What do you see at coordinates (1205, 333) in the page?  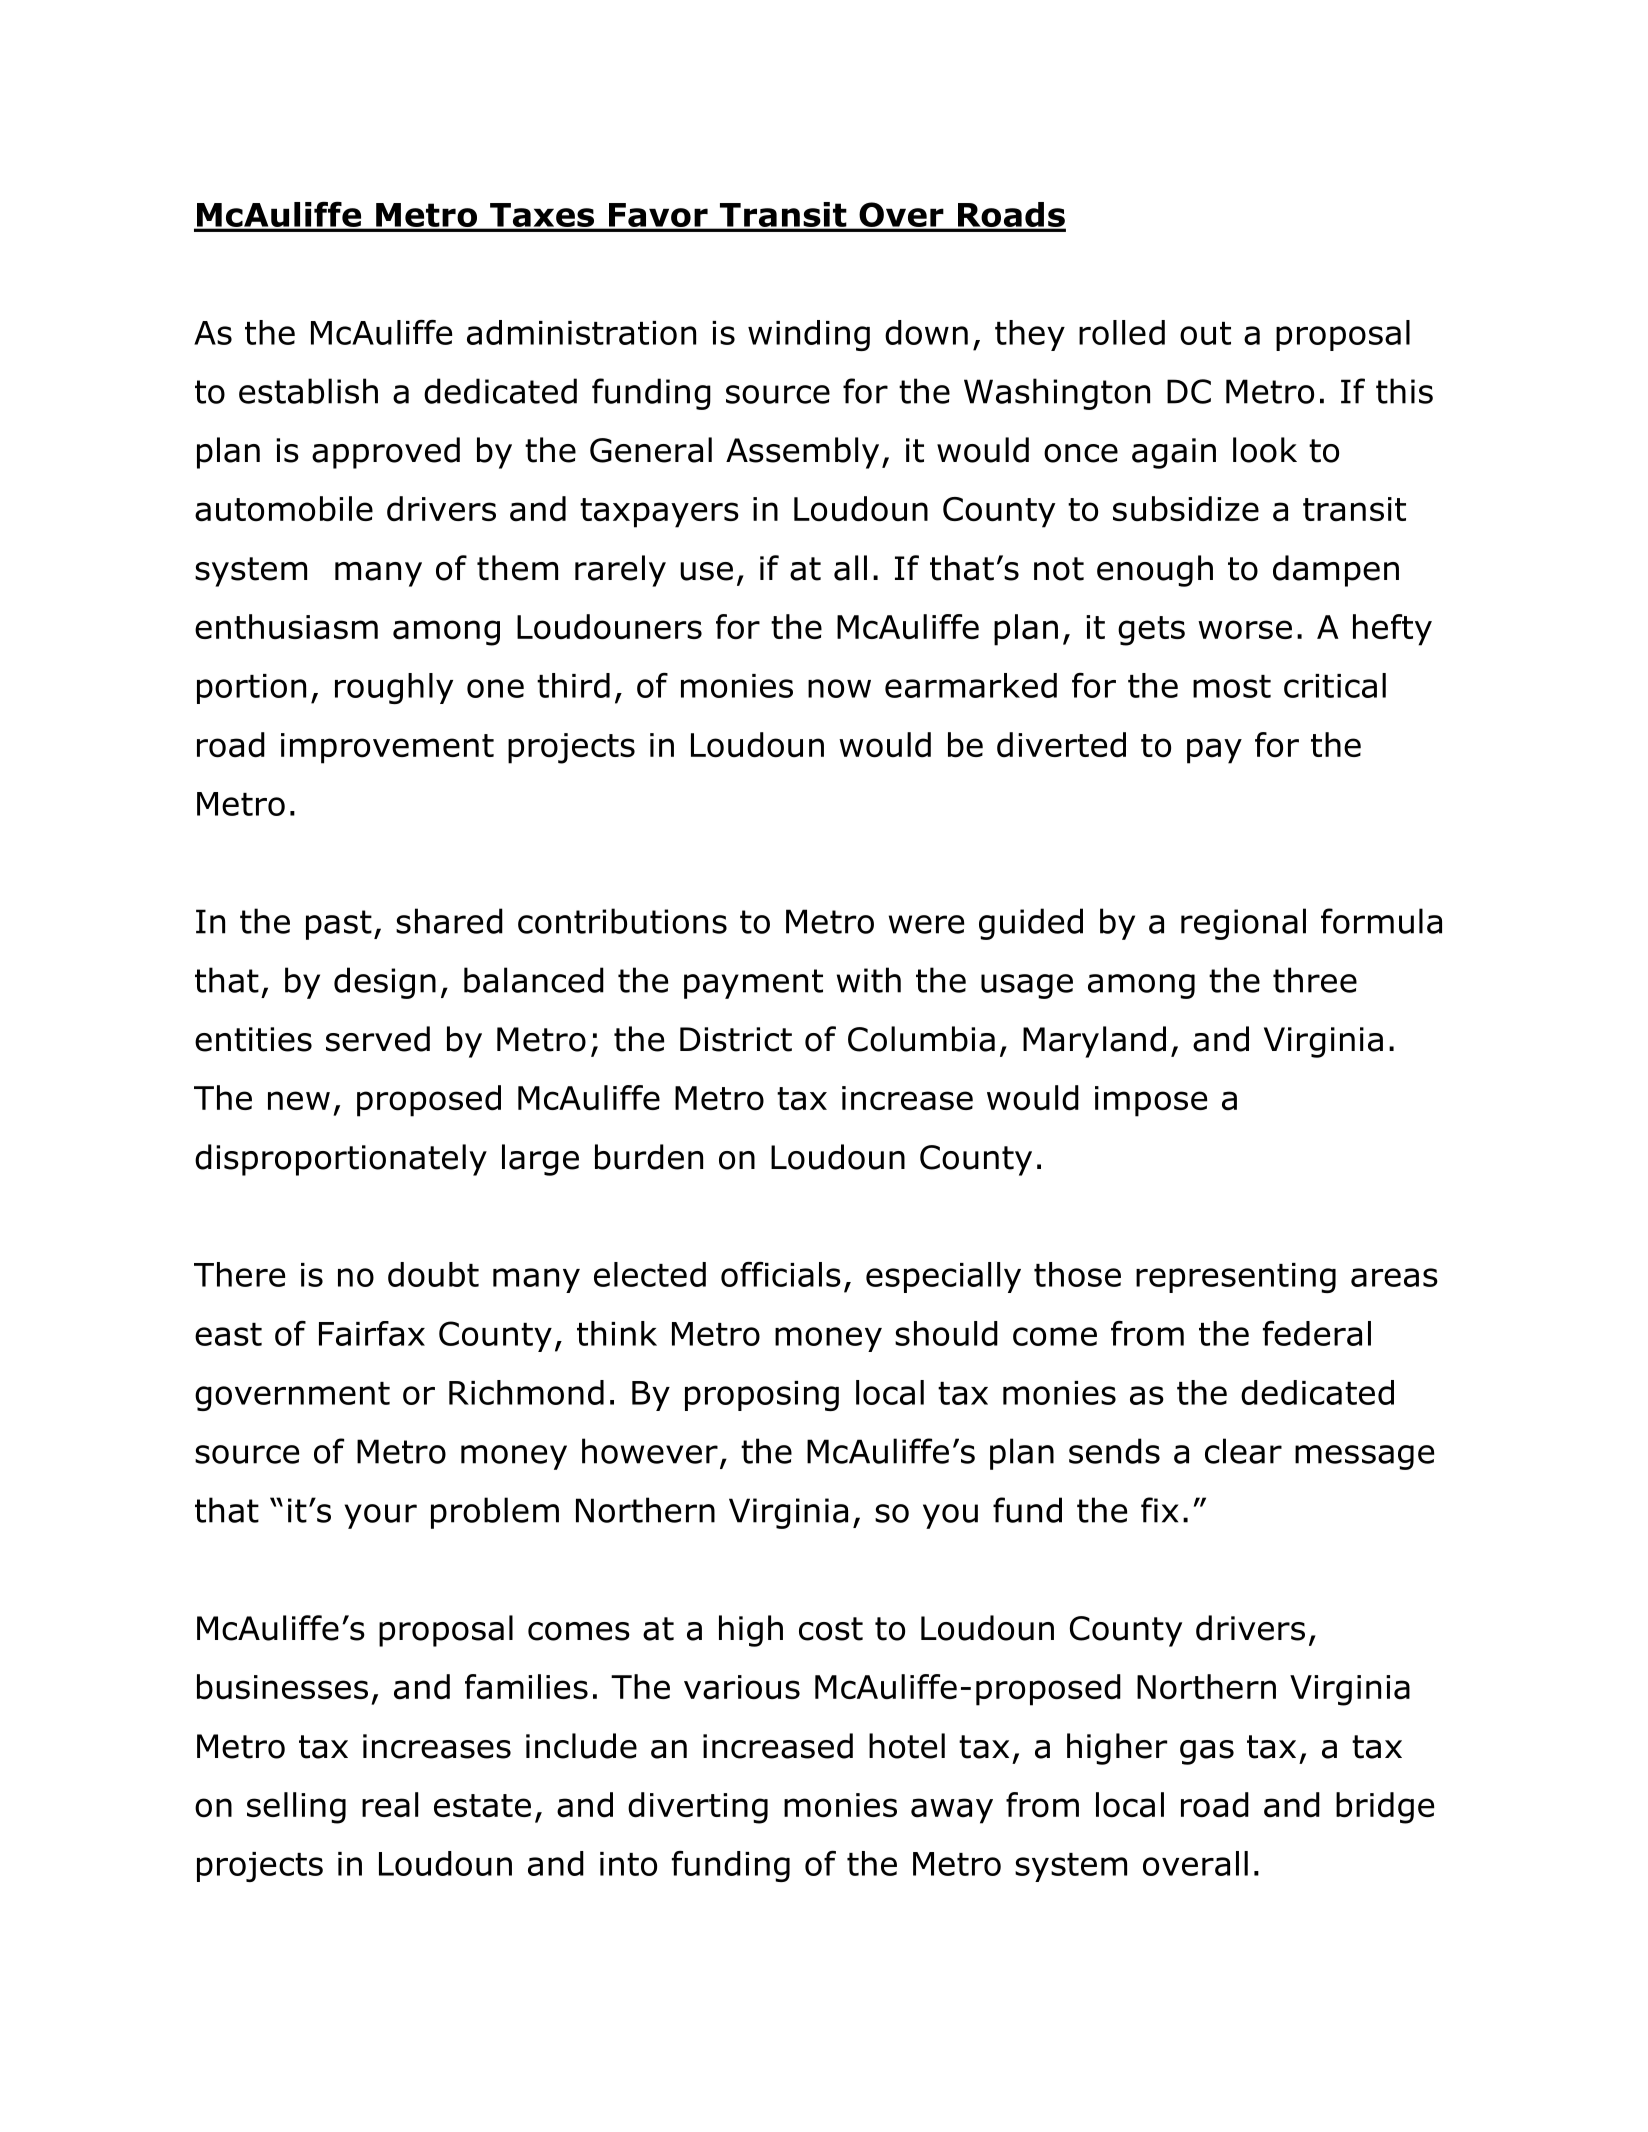 I see `out` at bounding box center [1205, 333].
